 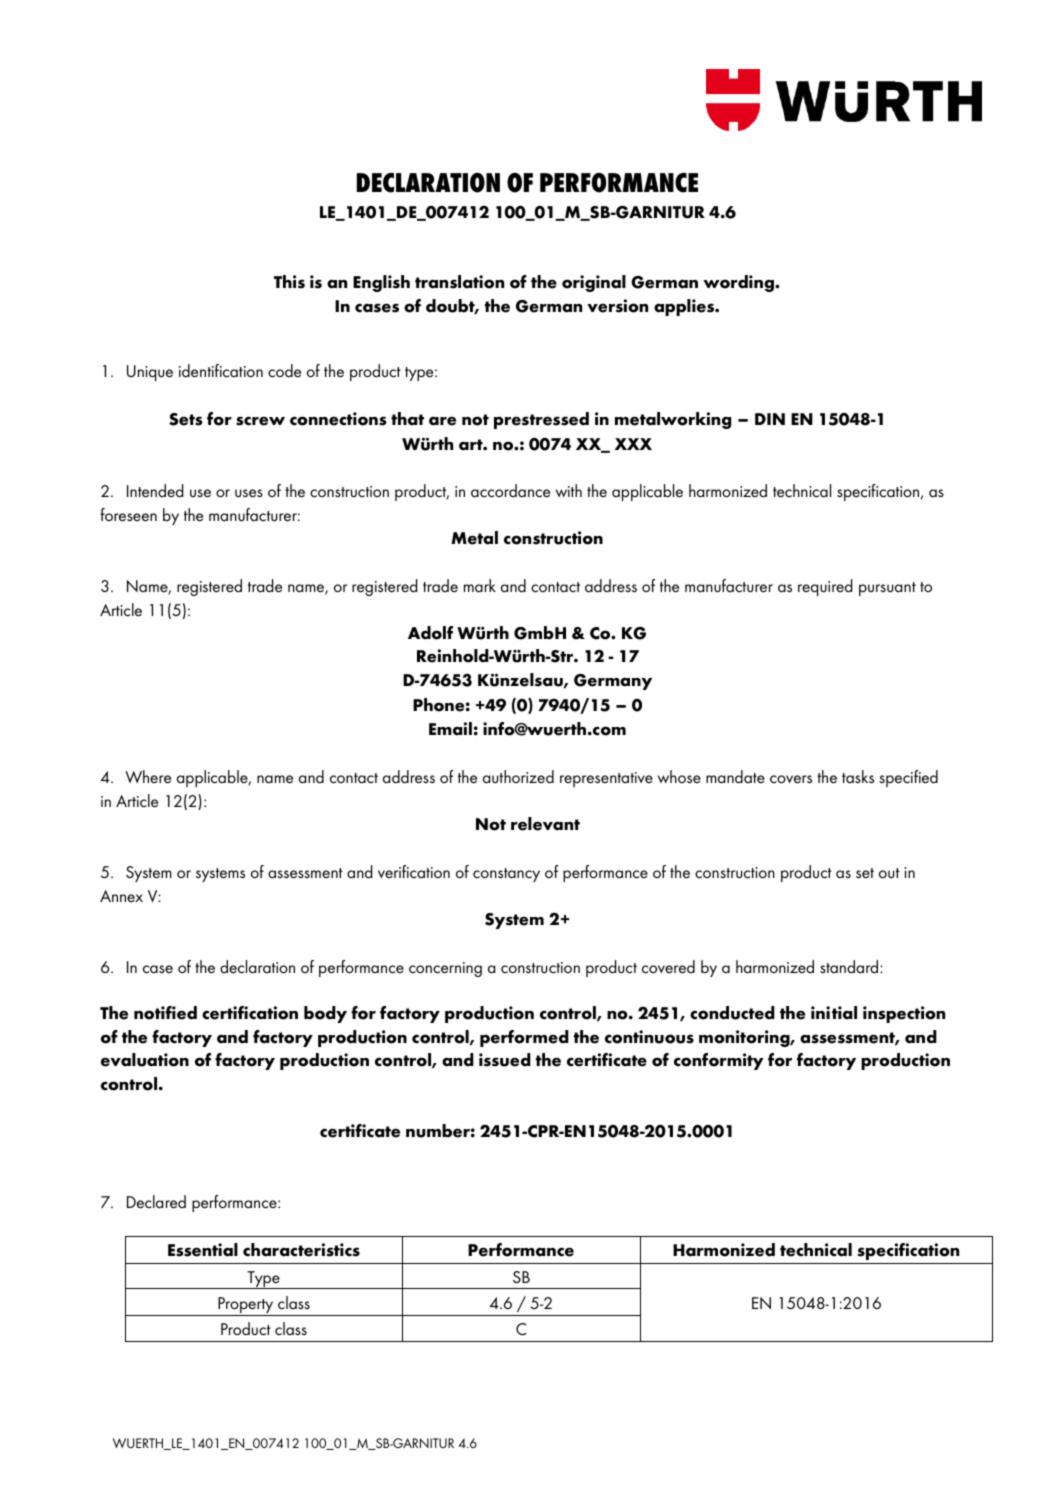 I want to click on This, so click(x=289, y=282).
